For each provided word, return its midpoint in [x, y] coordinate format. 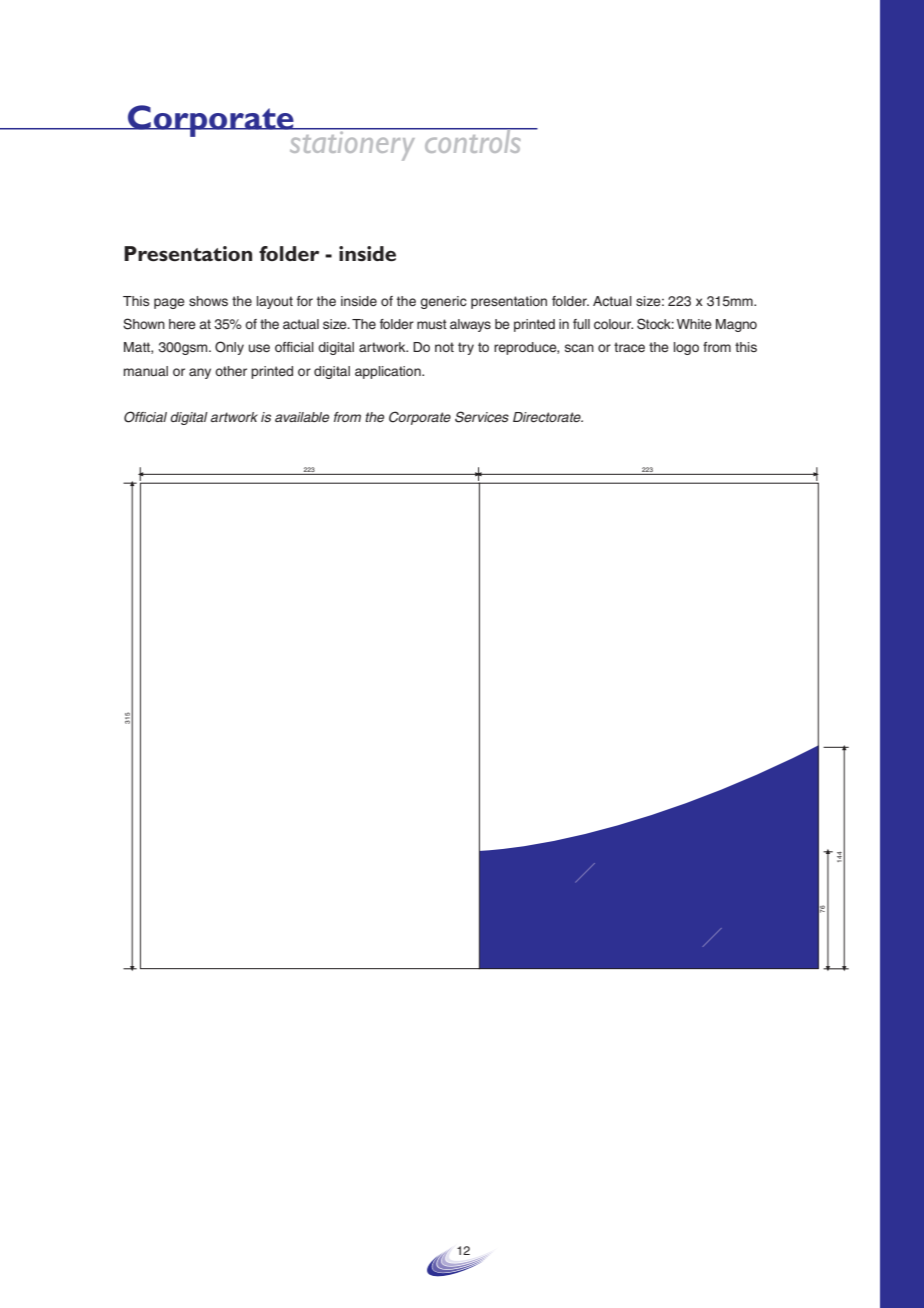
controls [472, 140]
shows [208, 301]
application [389, 372]
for [305, 301]
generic [444, 302]
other [231, 371]
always [470, 325]
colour [613, 324]
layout [275, 302]
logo [686, 348]
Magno [736, 325]
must [432, 324]
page [169, 303]
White [694, 324]
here [182, 324]
